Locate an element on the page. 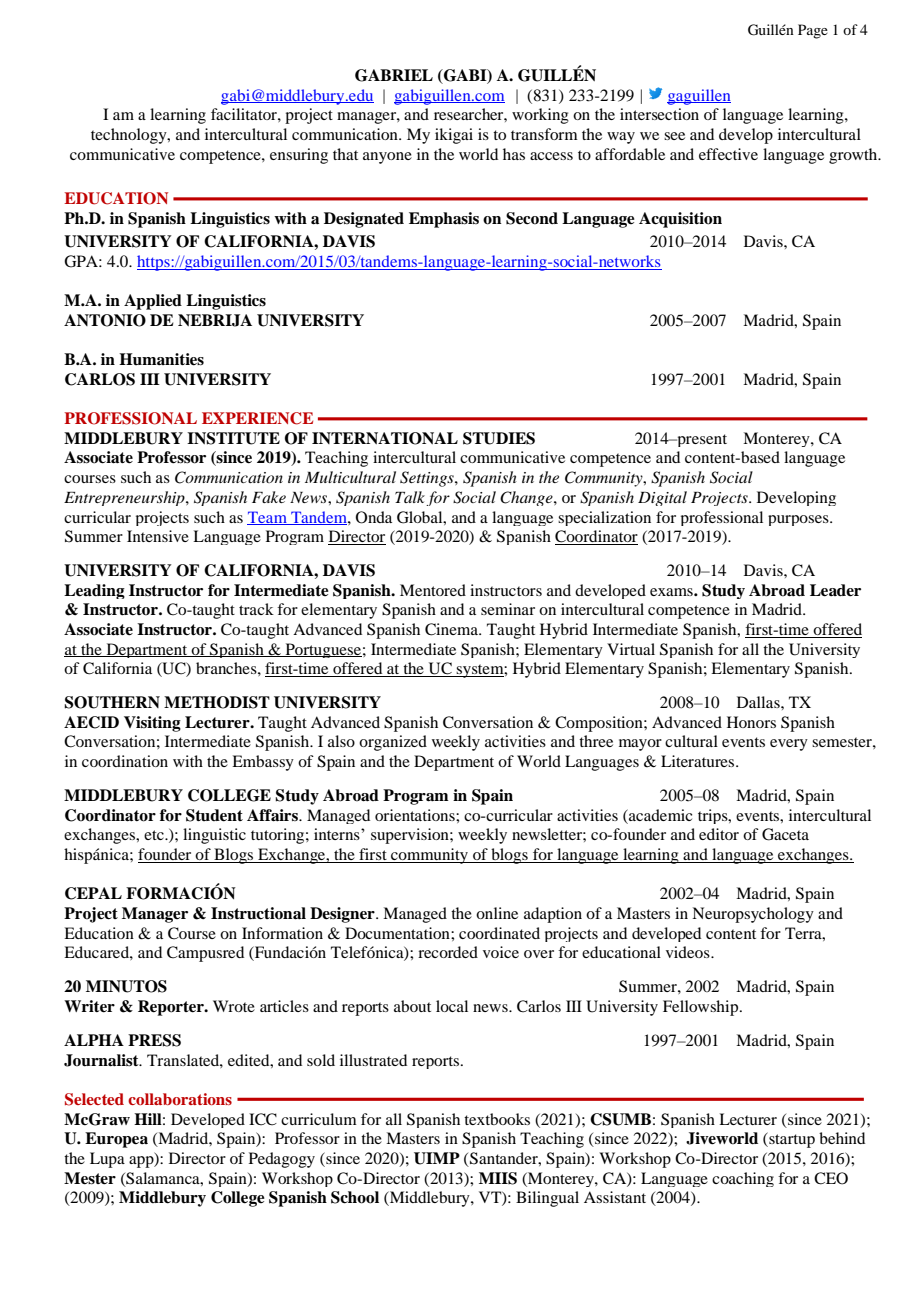  Leader is located at coordinates (835, 590).
